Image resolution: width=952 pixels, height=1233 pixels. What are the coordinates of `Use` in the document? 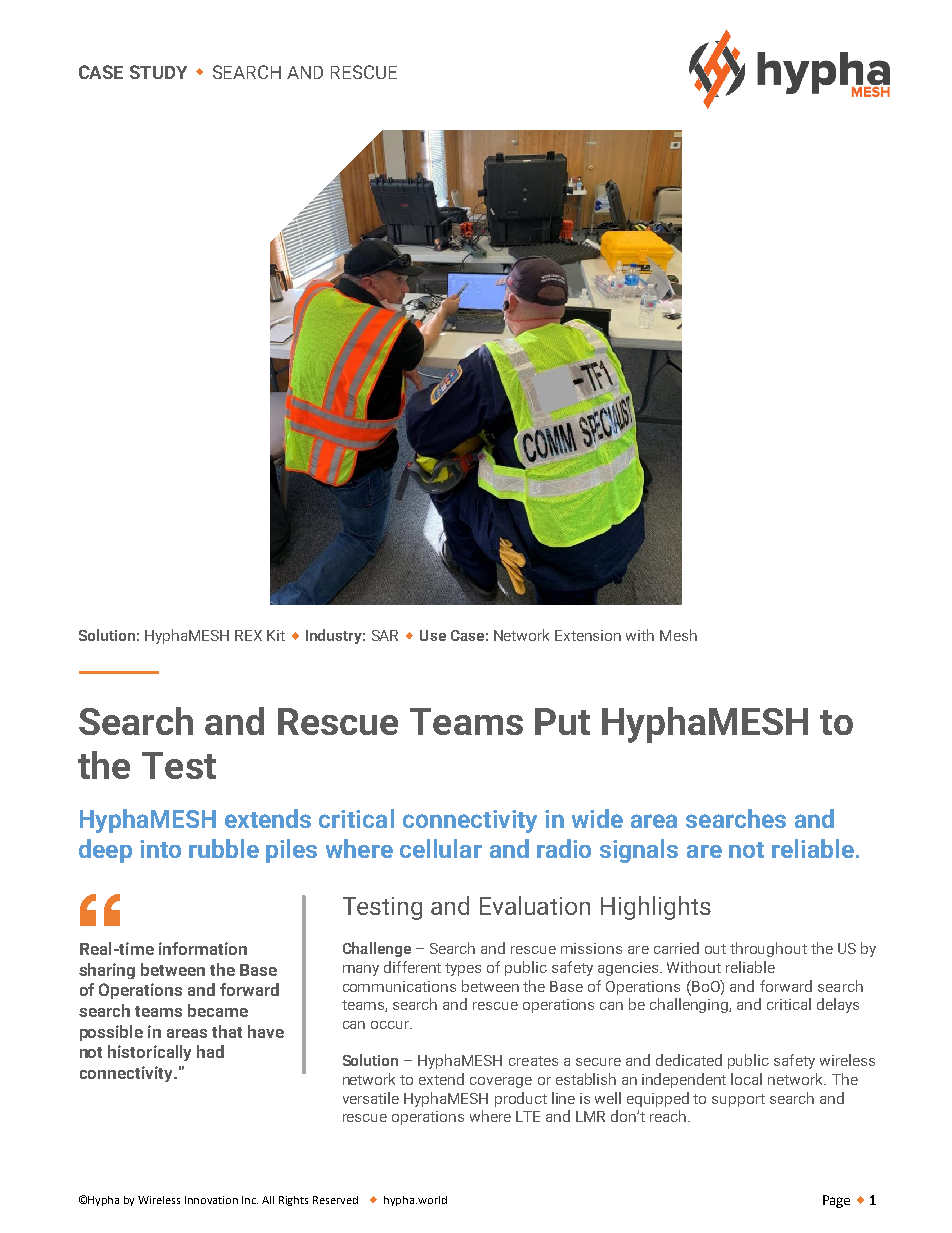 It's located at (433, 635).
